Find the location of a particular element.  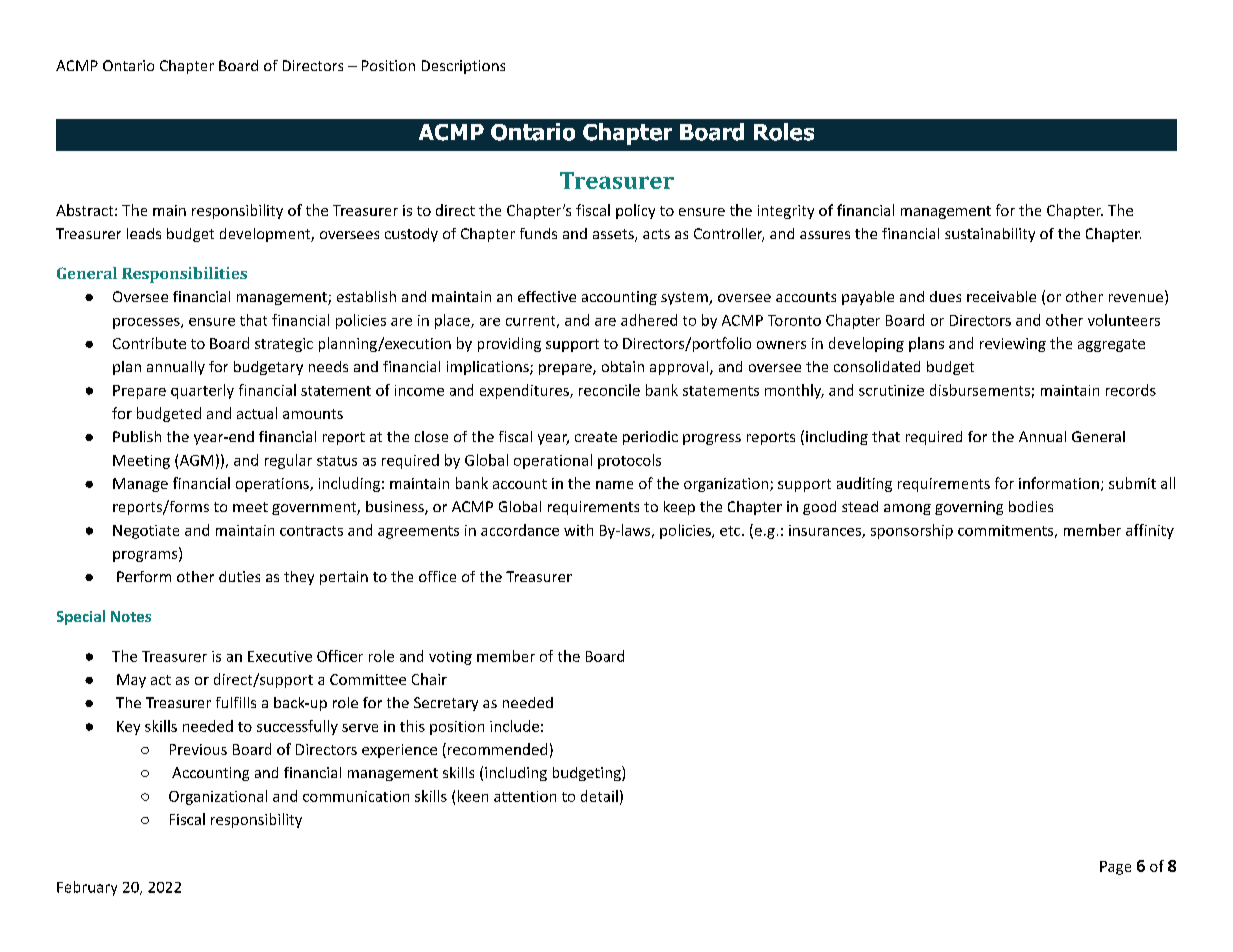

with is located at coordinates (578, 530).
